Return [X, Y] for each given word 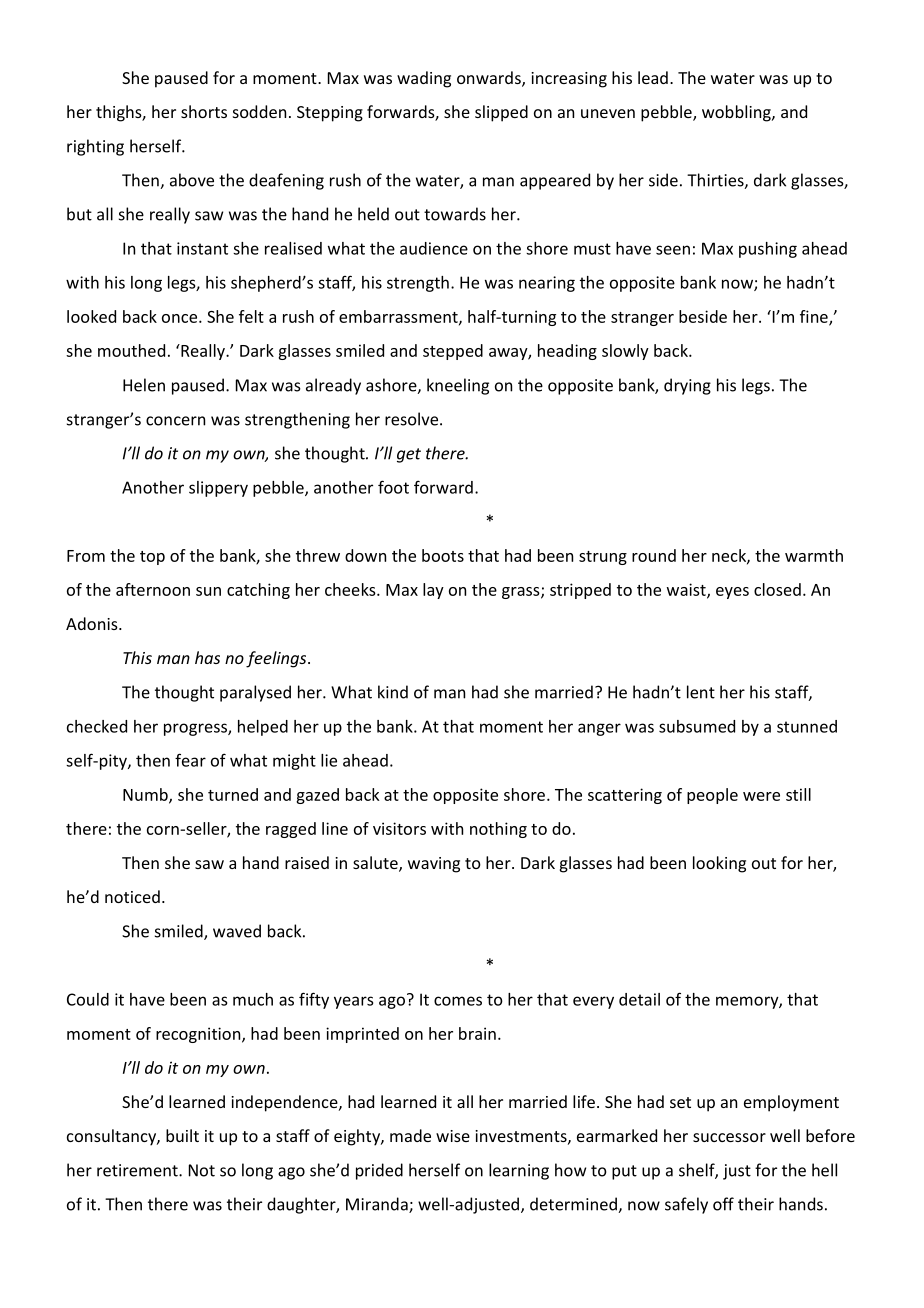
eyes [732, 593]
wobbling [737, 113]
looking [719, 864]
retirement [138, 1170]
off [723, 1204]
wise [453, 1136]
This [137, 657]
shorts [204, 111]
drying [687, 386]
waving [434, 865]
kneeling [458, 386]
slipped [501, 113]
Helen [144, 385]
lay [433, 591]
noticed [132, 896]
